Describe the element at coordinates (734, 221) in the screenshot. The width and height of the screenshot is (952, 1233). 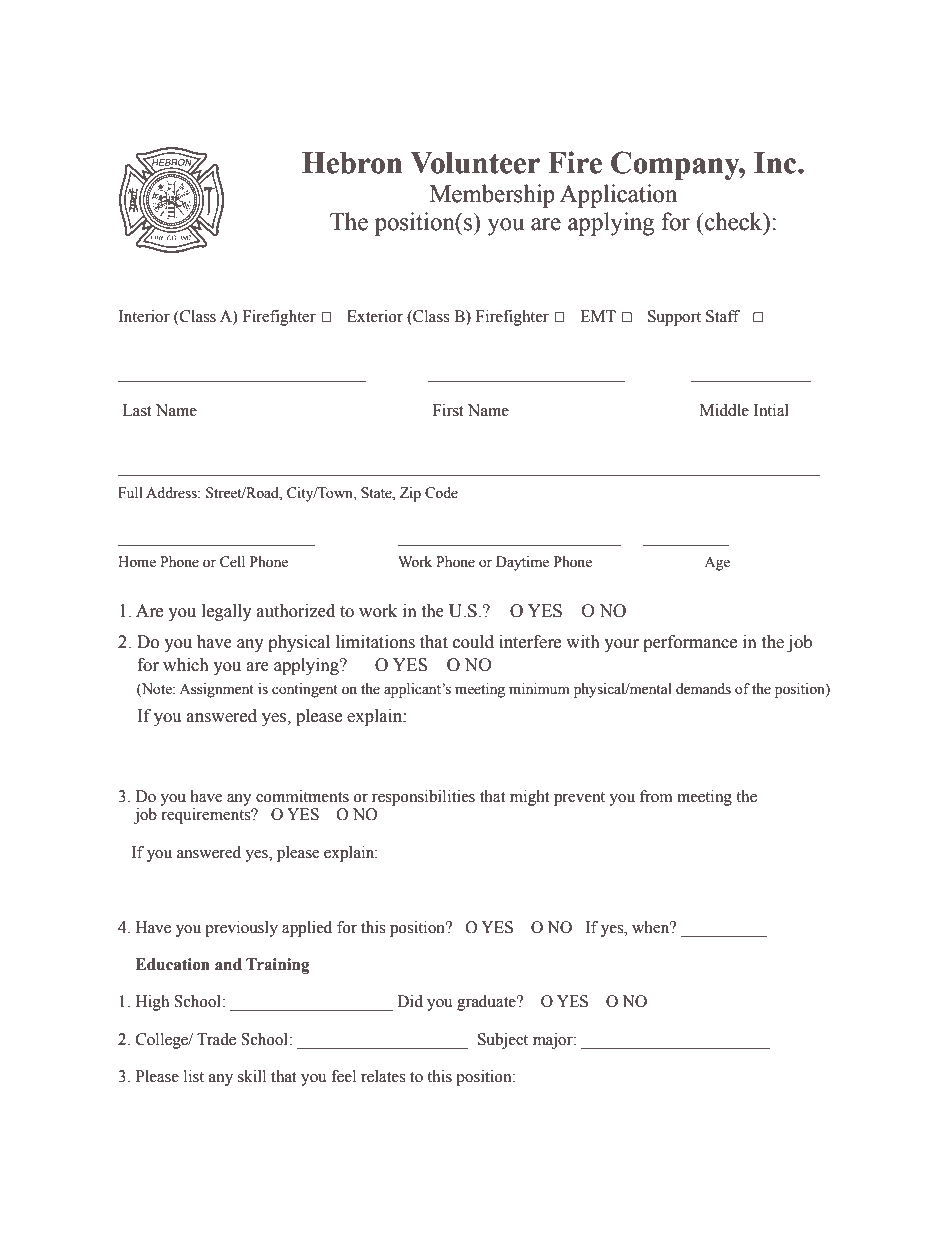
I see `check` at that location.
